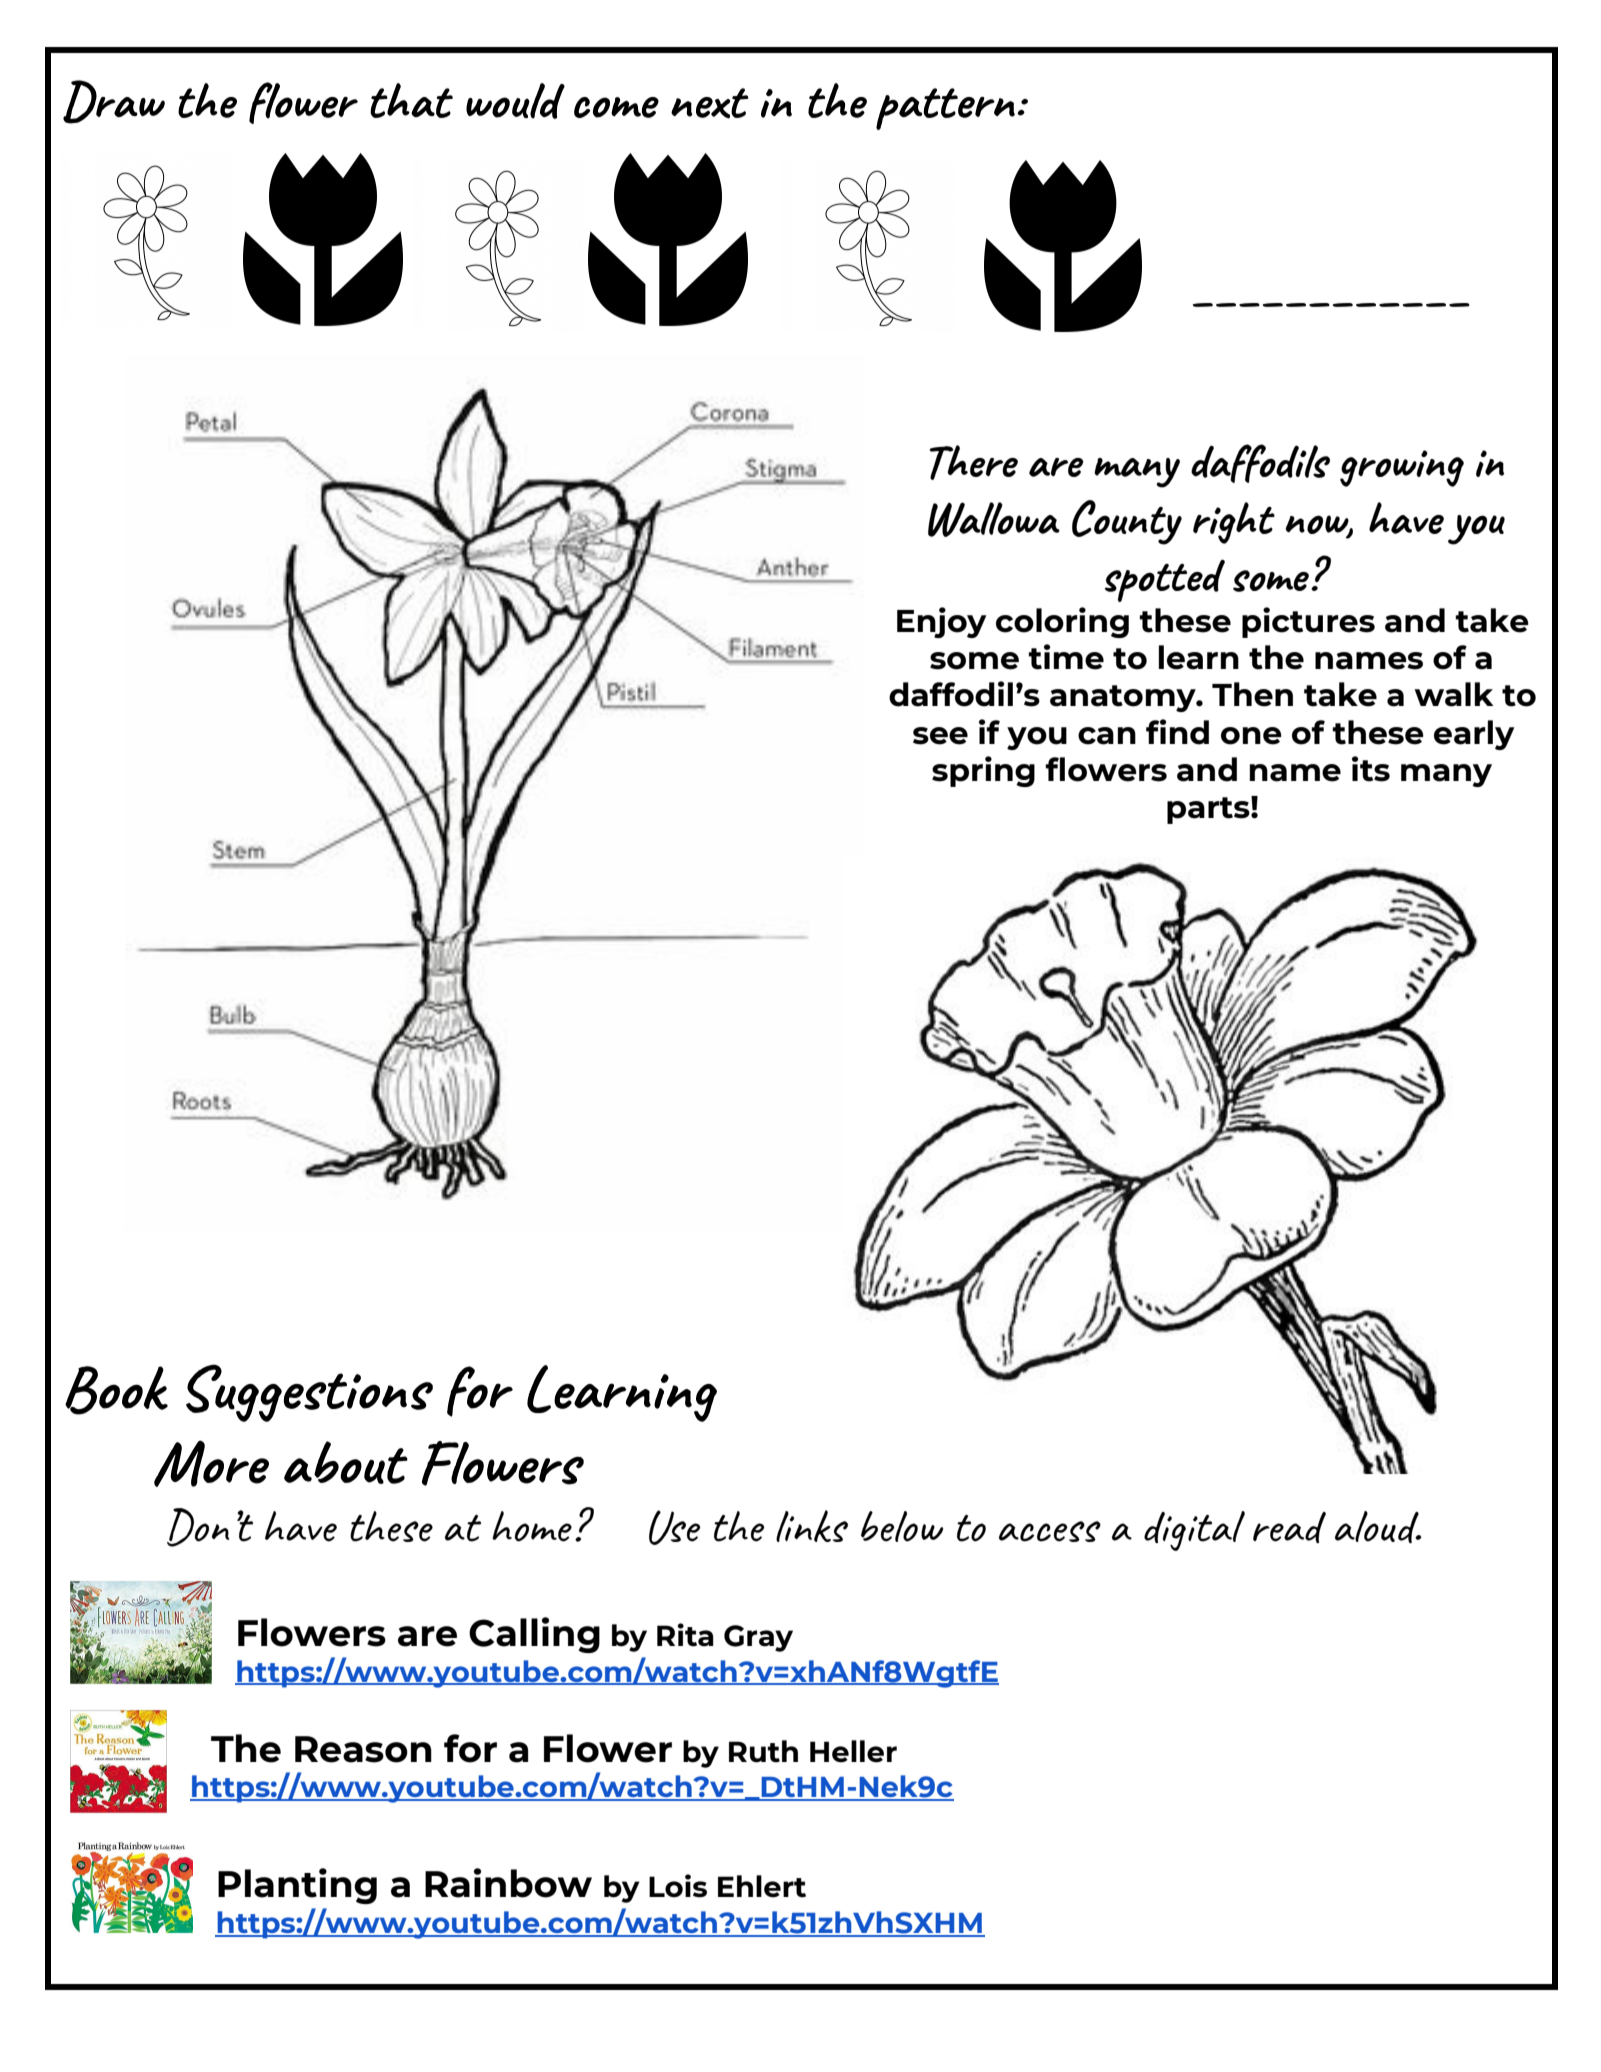 The height and width of the image is (2072, 1601). I want to click on read, so click(1289, 1527).
